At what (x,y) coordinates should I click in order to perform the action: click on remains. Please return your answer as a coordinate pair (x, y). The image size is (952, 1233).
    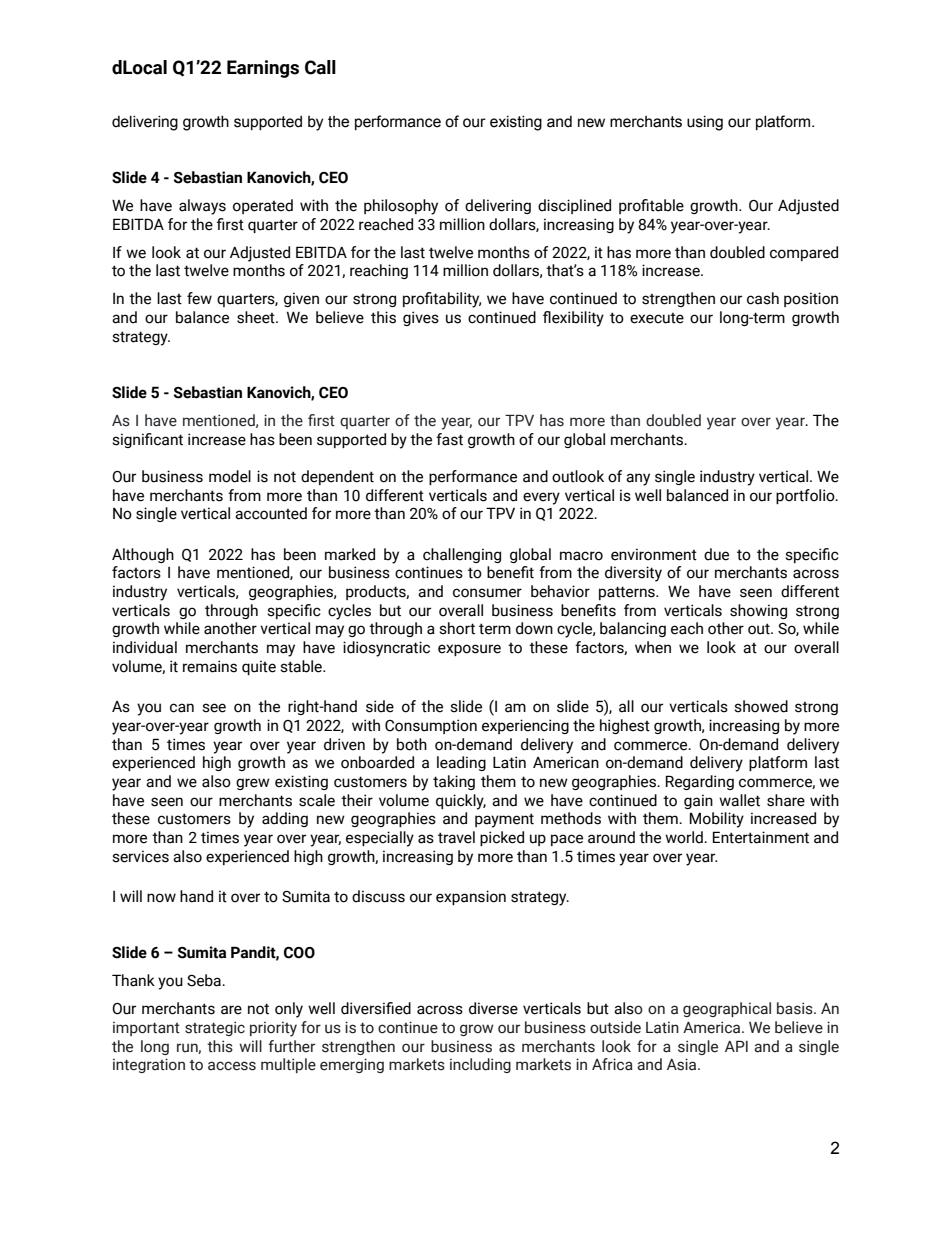
    Looking at the image, I should click on (210, 666).
